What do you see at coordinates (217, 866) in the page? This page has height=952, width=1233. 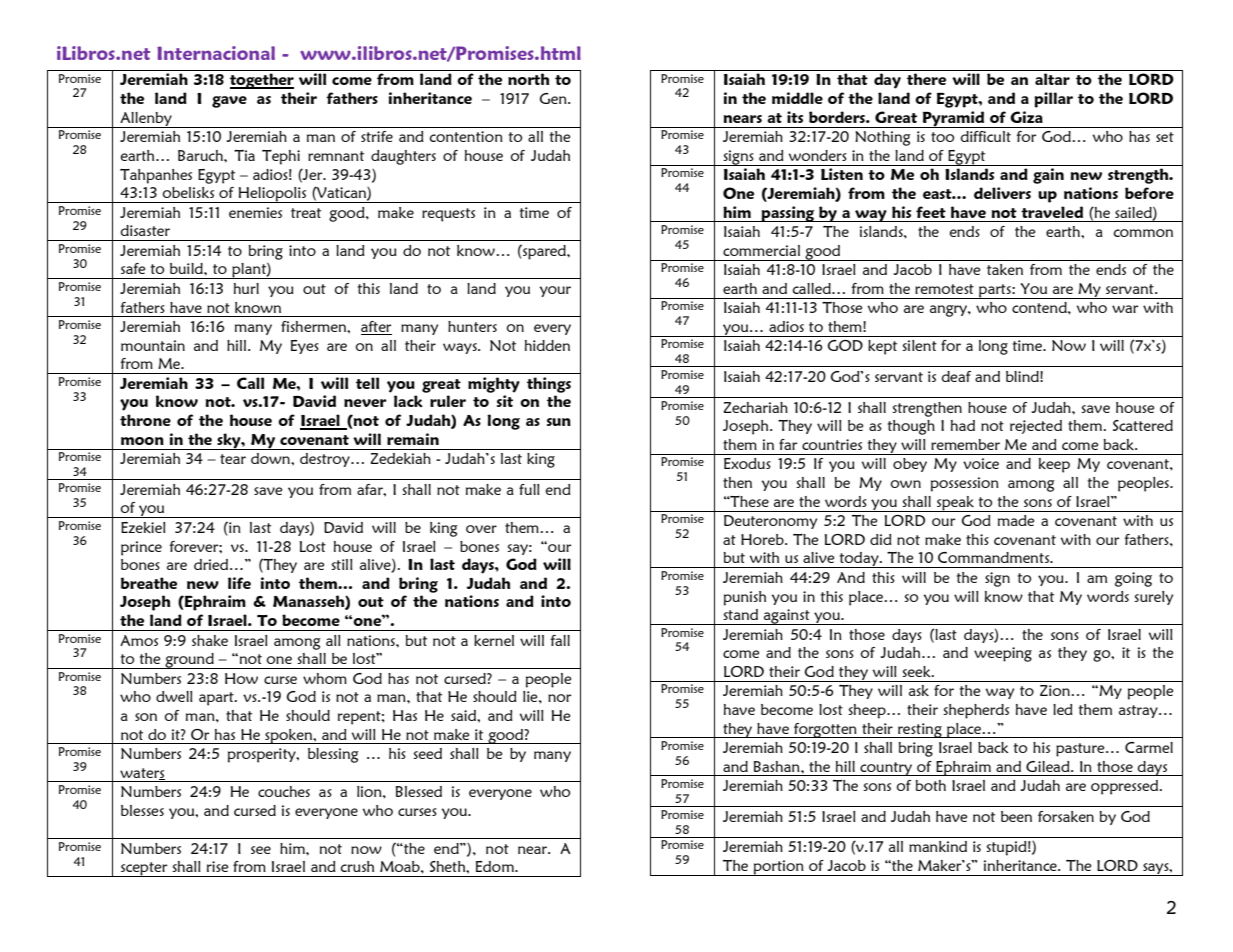 I see `rise` at bounding box center [217, 866].
